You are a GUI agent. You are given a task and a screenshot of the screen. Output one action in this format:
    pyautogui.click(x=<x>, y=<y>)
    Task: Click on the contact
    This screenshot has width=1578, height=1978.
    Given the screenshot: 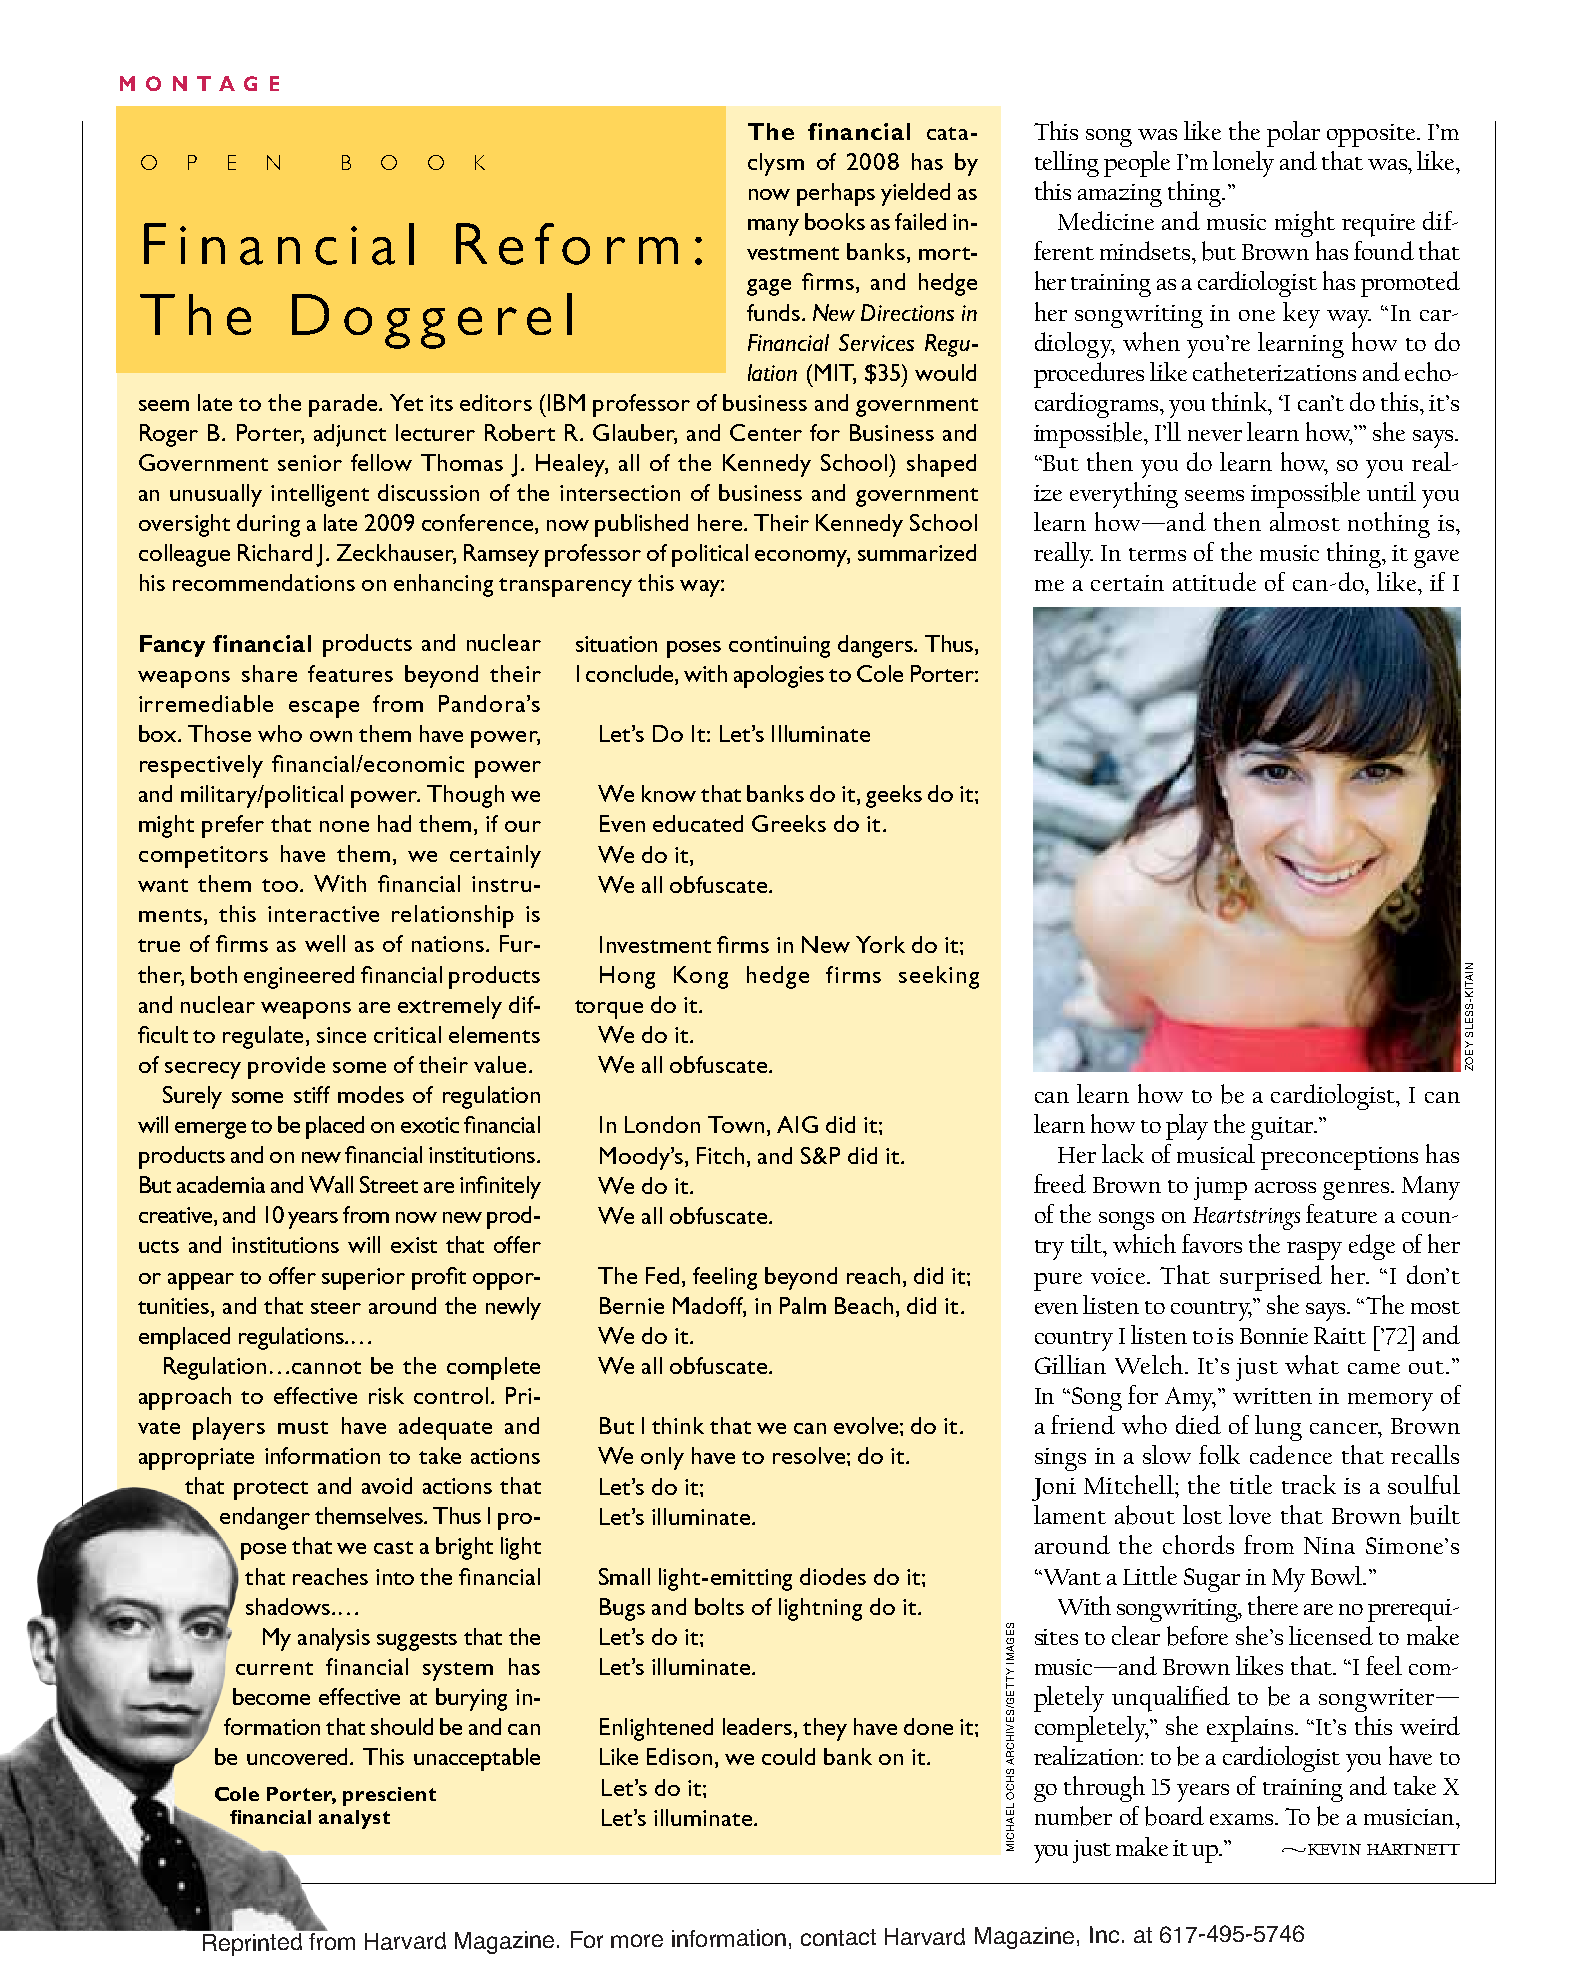 What is the action you would take?
    pyautogui.click(x=838, y=1937)
